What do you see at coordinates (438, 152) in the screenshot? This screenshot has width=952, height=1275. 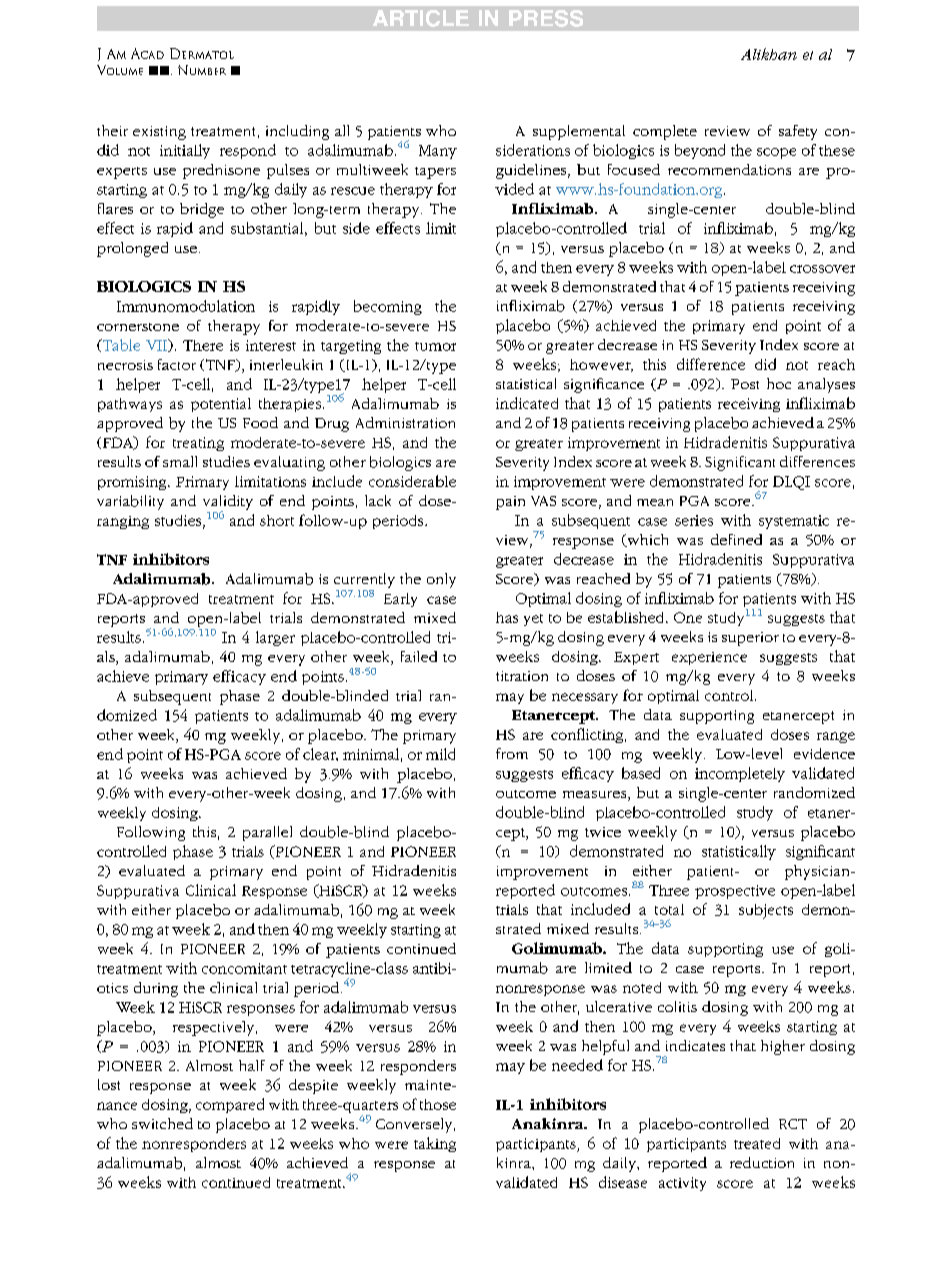 I see `Many` at bounding box center [438, 152].
